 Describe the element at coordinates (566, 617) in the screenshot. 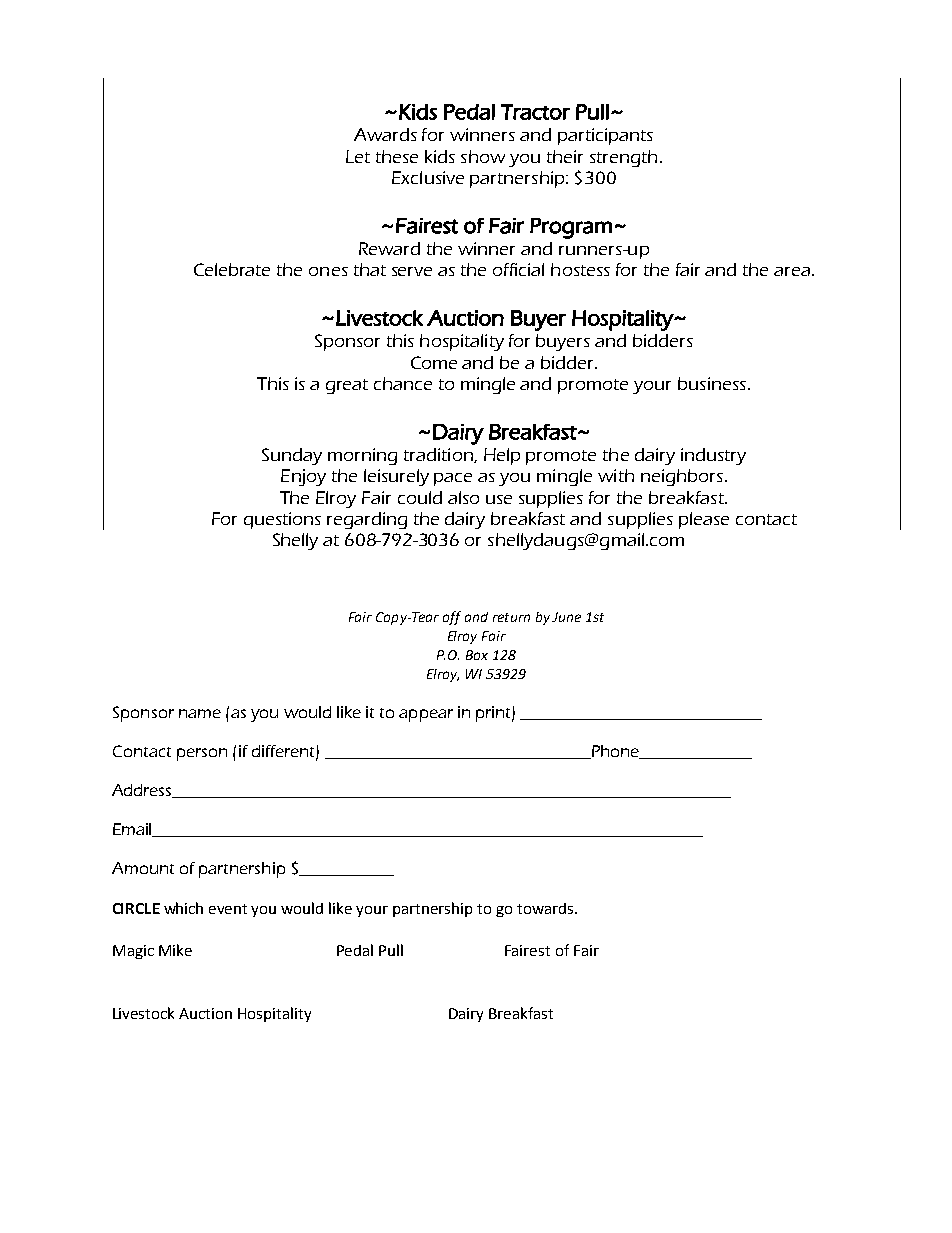

I see `June` at that location.
